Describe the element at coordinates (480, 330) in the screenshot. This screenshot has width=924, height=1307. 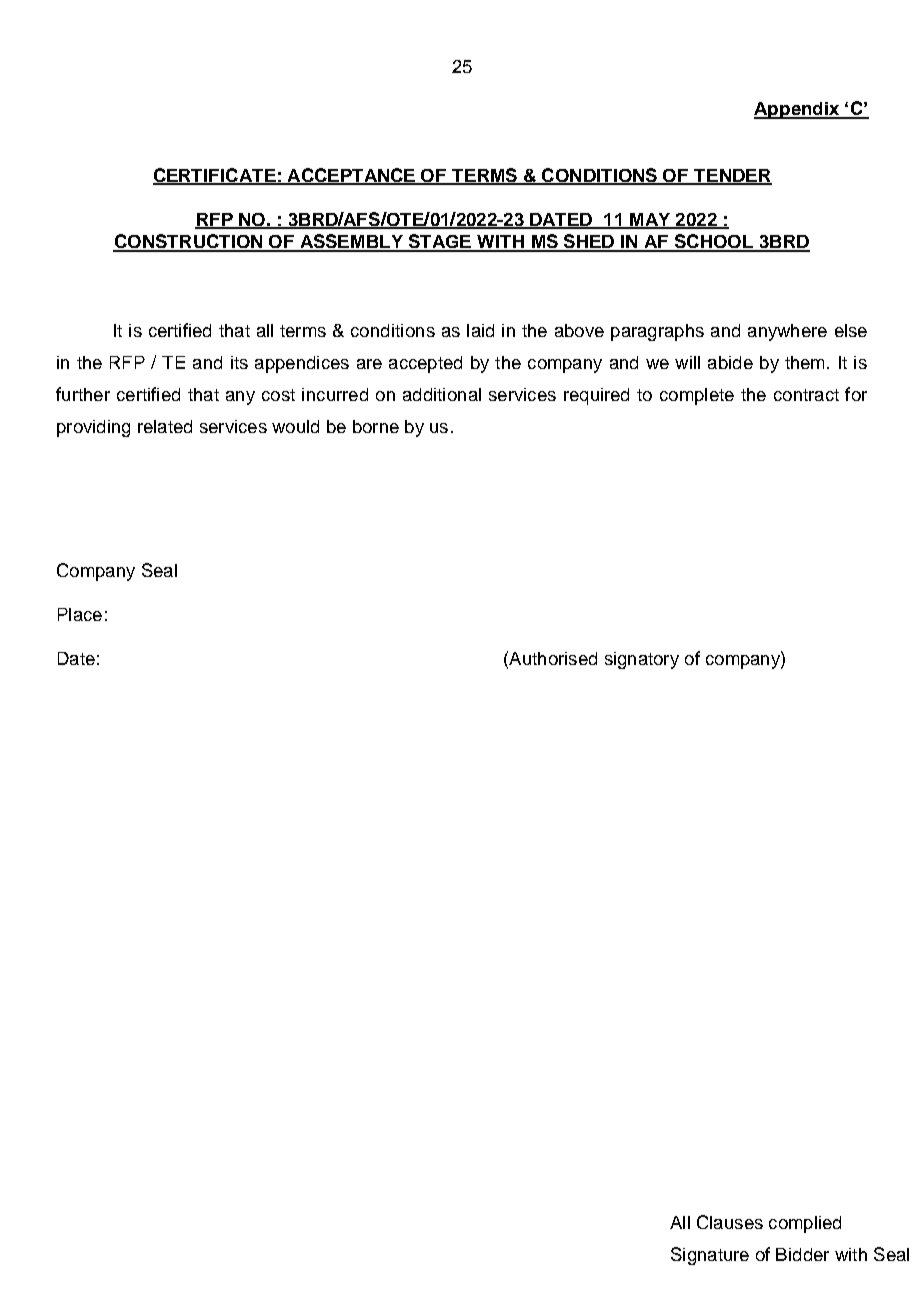
I see `laid` at that location.
